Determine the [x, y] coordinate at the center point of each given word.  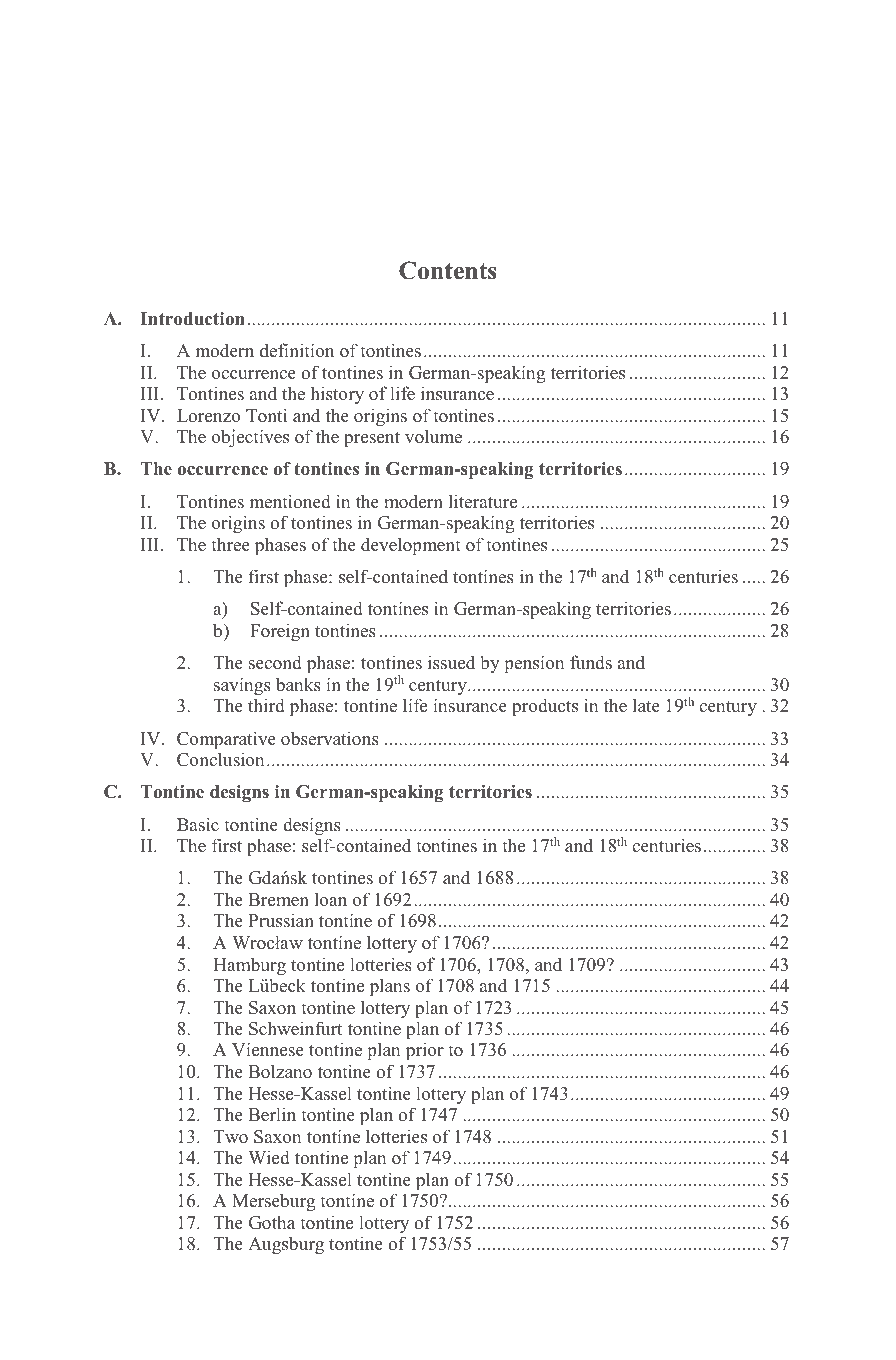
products [545, 707]
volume [433, 436]
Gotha [272, 1222]
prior [425, 1051]
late [646, 705]
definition [297, 350]
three [230, 544]
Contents [448, 270]
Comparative [226, 740]
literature [483, 501]
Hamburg [249, 966]
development [411, 546]
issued [451, 662]
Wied [269, 1157]
